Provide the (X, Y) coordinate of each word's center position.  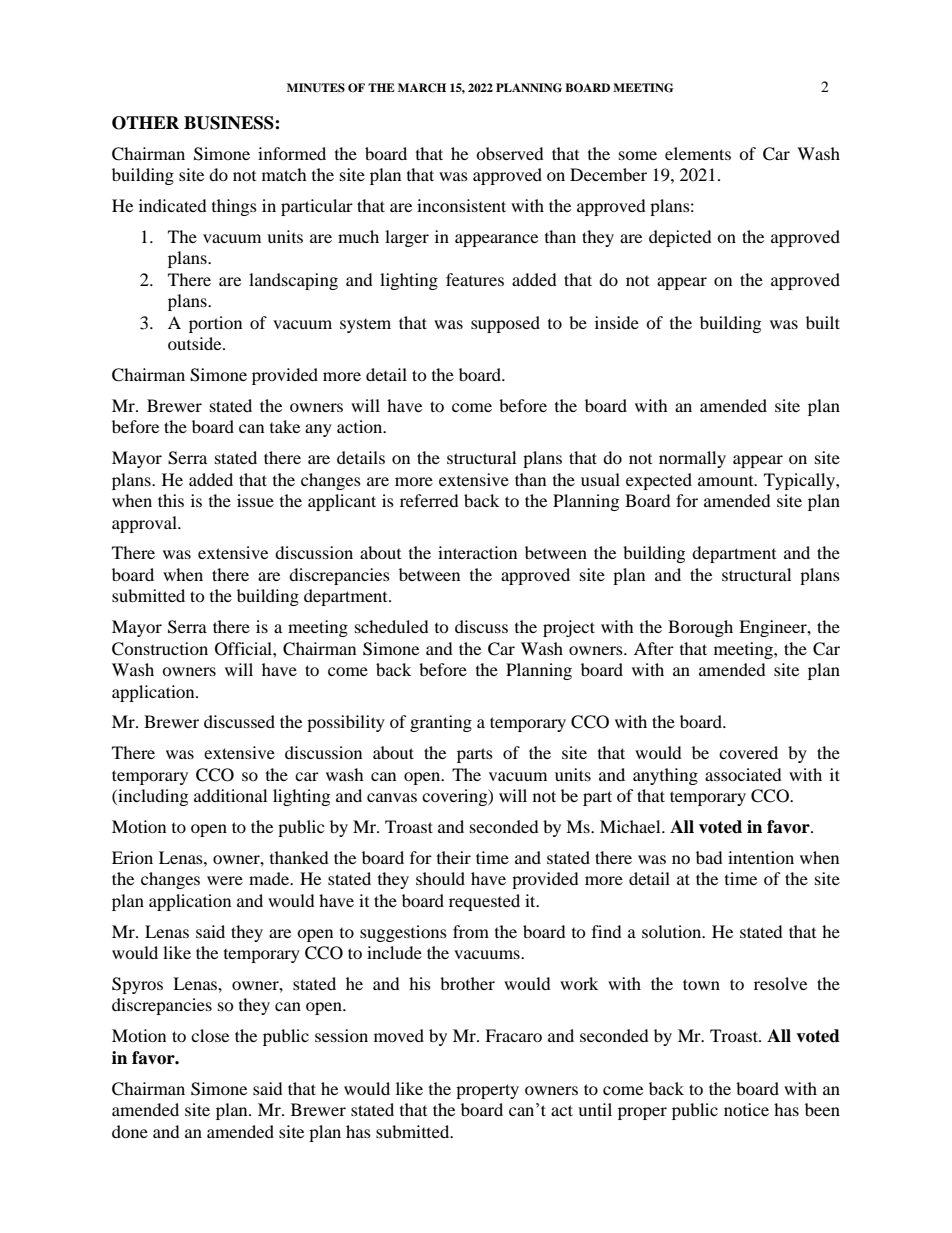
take (285, 426)
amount (727, 481)
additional (230, 795)
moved (399, 1035)
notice (746, 1109)
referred (429, 500)
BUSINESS (230, 123)
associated (743, 774)
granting (441, 723)
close (210, 1035)
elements (698, 153)
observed (509, 153)
